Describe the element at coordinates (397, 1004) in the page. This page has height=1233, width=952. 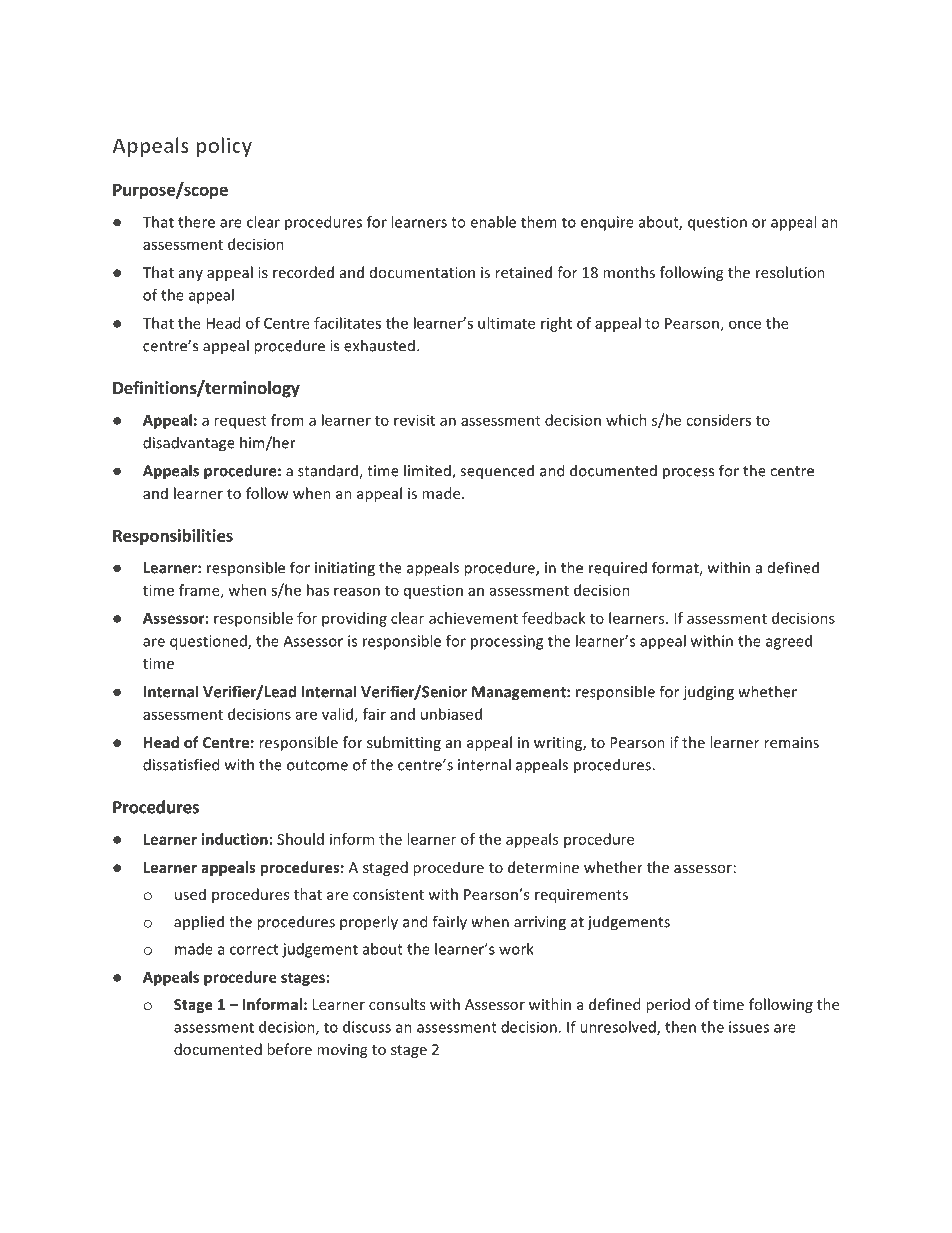
I see `consults` at that location.
